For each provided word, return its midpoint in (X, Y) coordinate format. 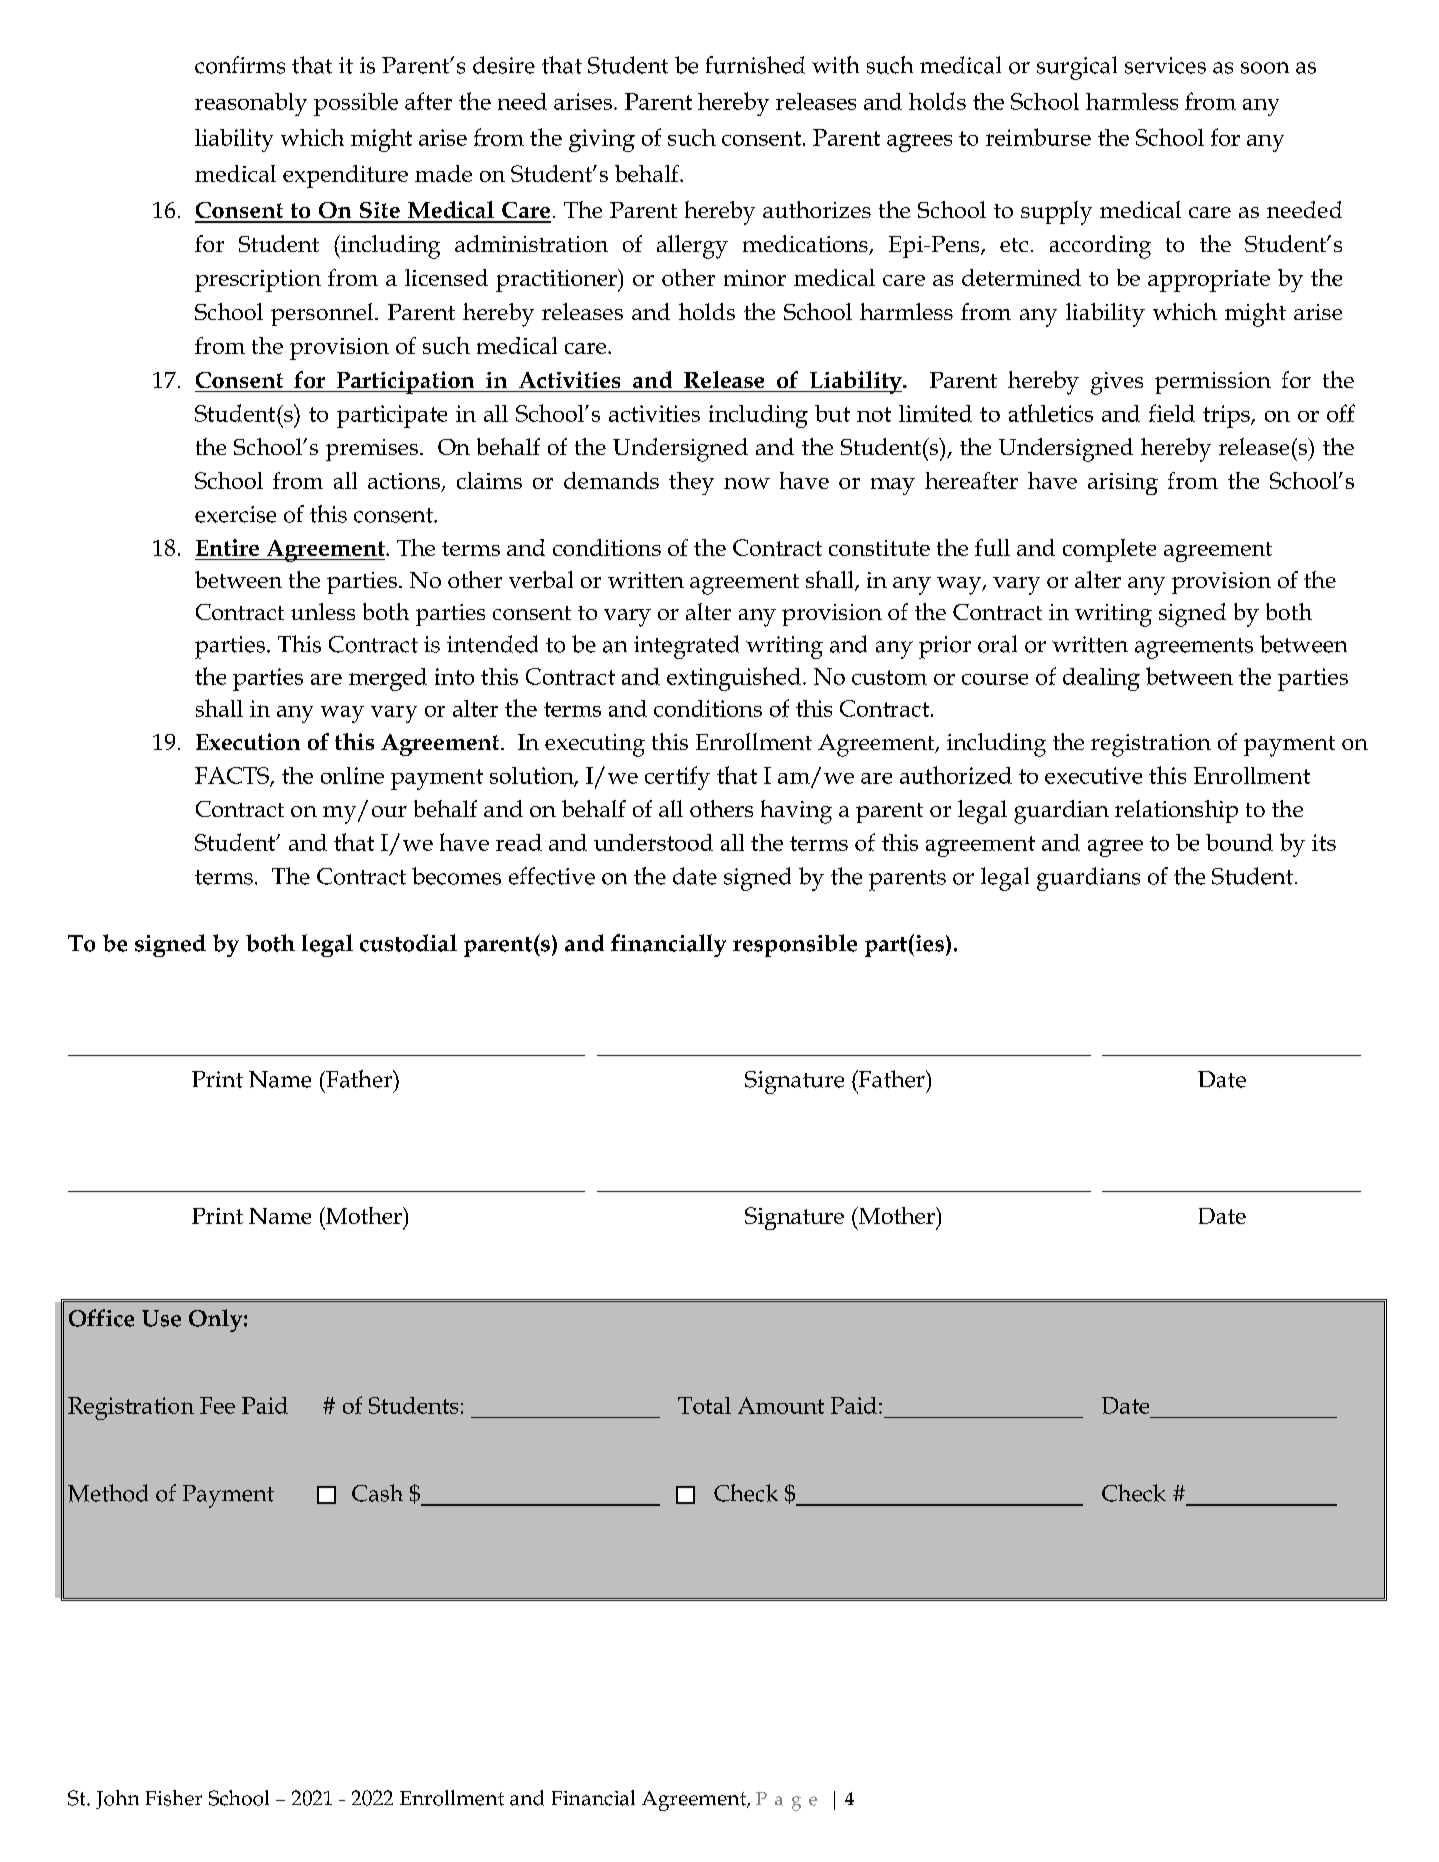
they (691, 483)
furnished (755, 65)
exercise (235, 514)
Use (161, 1318)
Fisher (174, 1798)
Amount (781, 1405)
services (1165, 65)
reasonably (251, 104)
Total (704, 1405)
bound (1239, 842)
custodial (408, 943)
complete (1109, 550)
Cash (377, 1493)
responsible (795, 945)
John (117, 1799)
